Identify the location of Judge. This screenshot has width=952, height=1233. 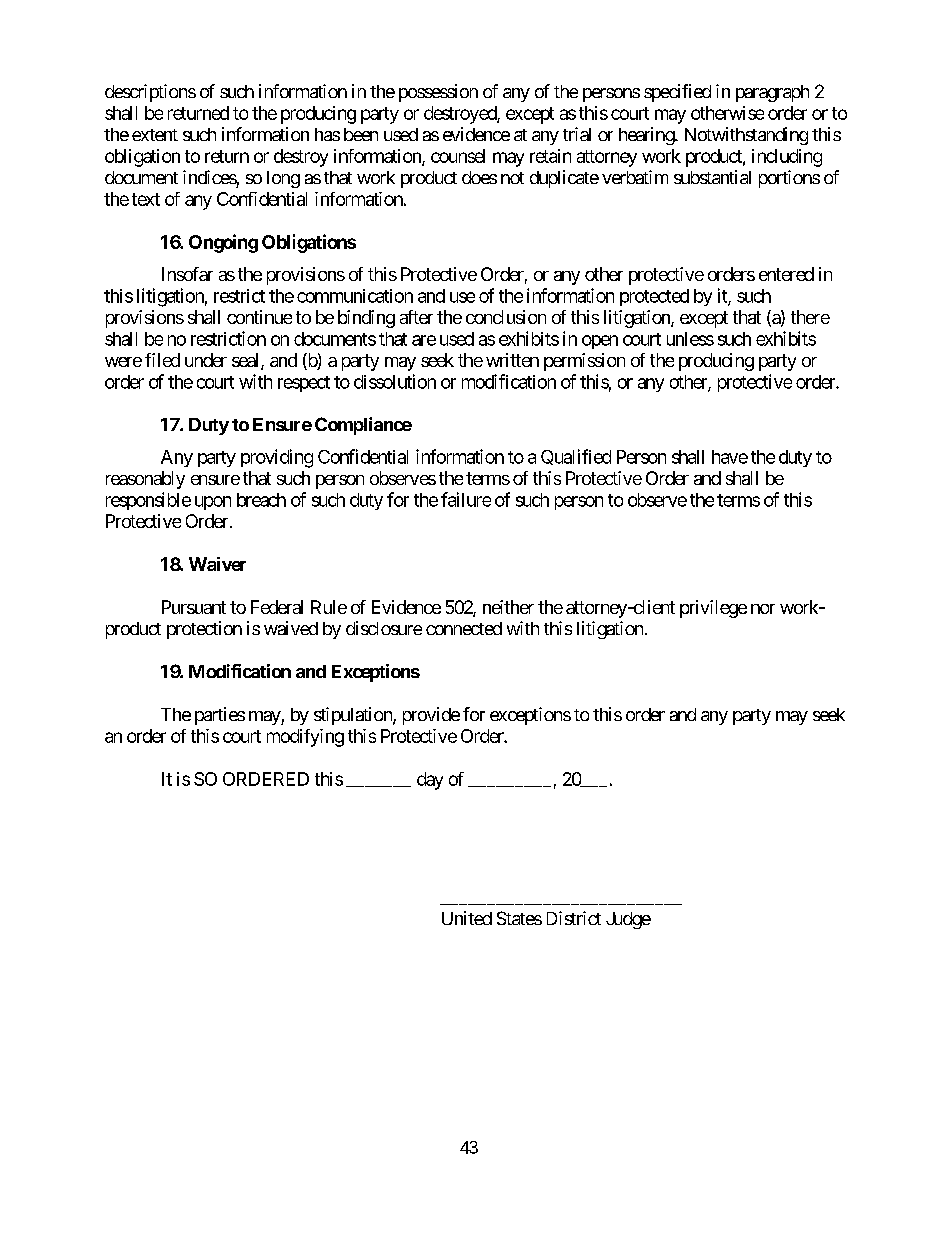
(628, 920).
